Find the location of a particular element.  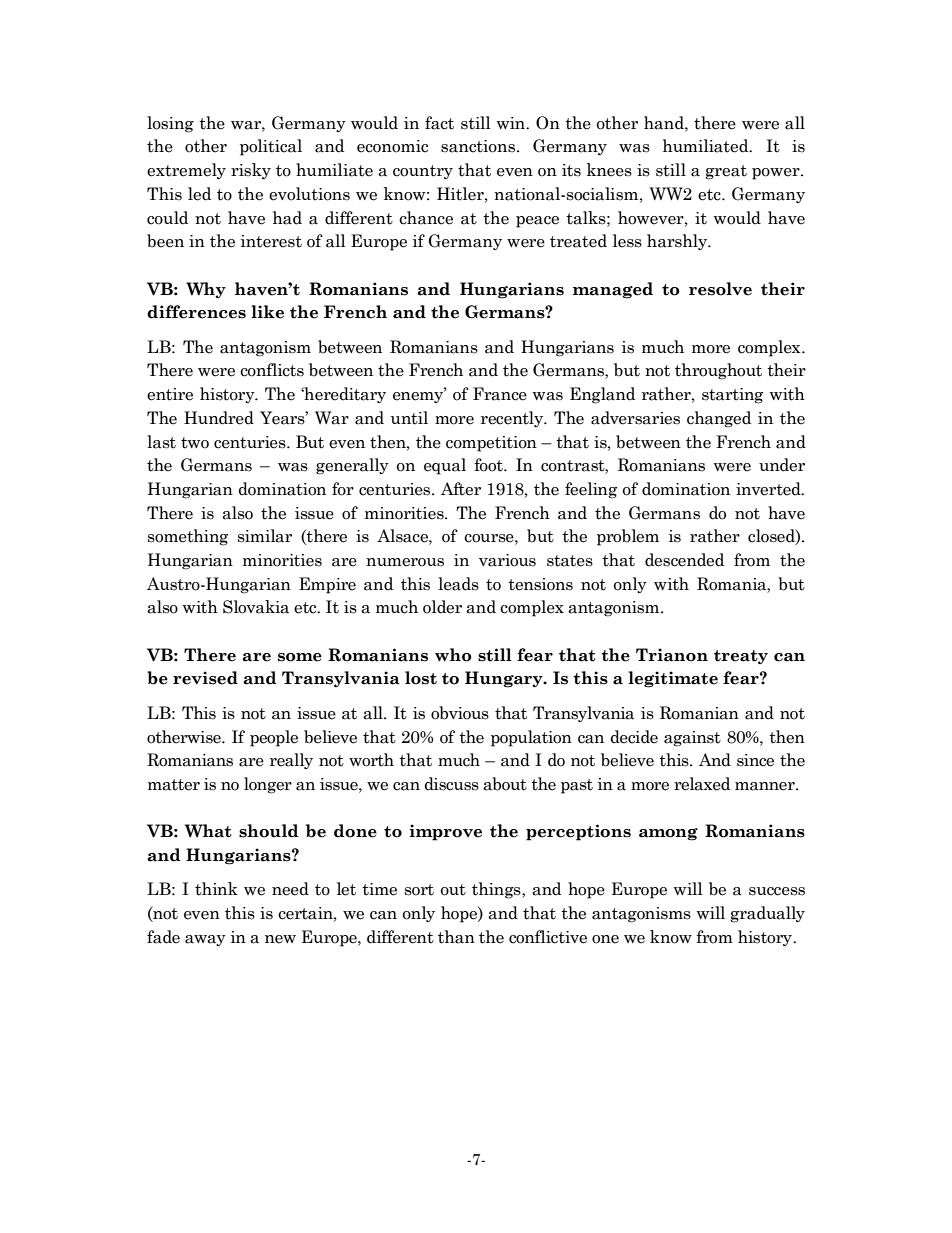

political is located at coordinates (271, 147).
